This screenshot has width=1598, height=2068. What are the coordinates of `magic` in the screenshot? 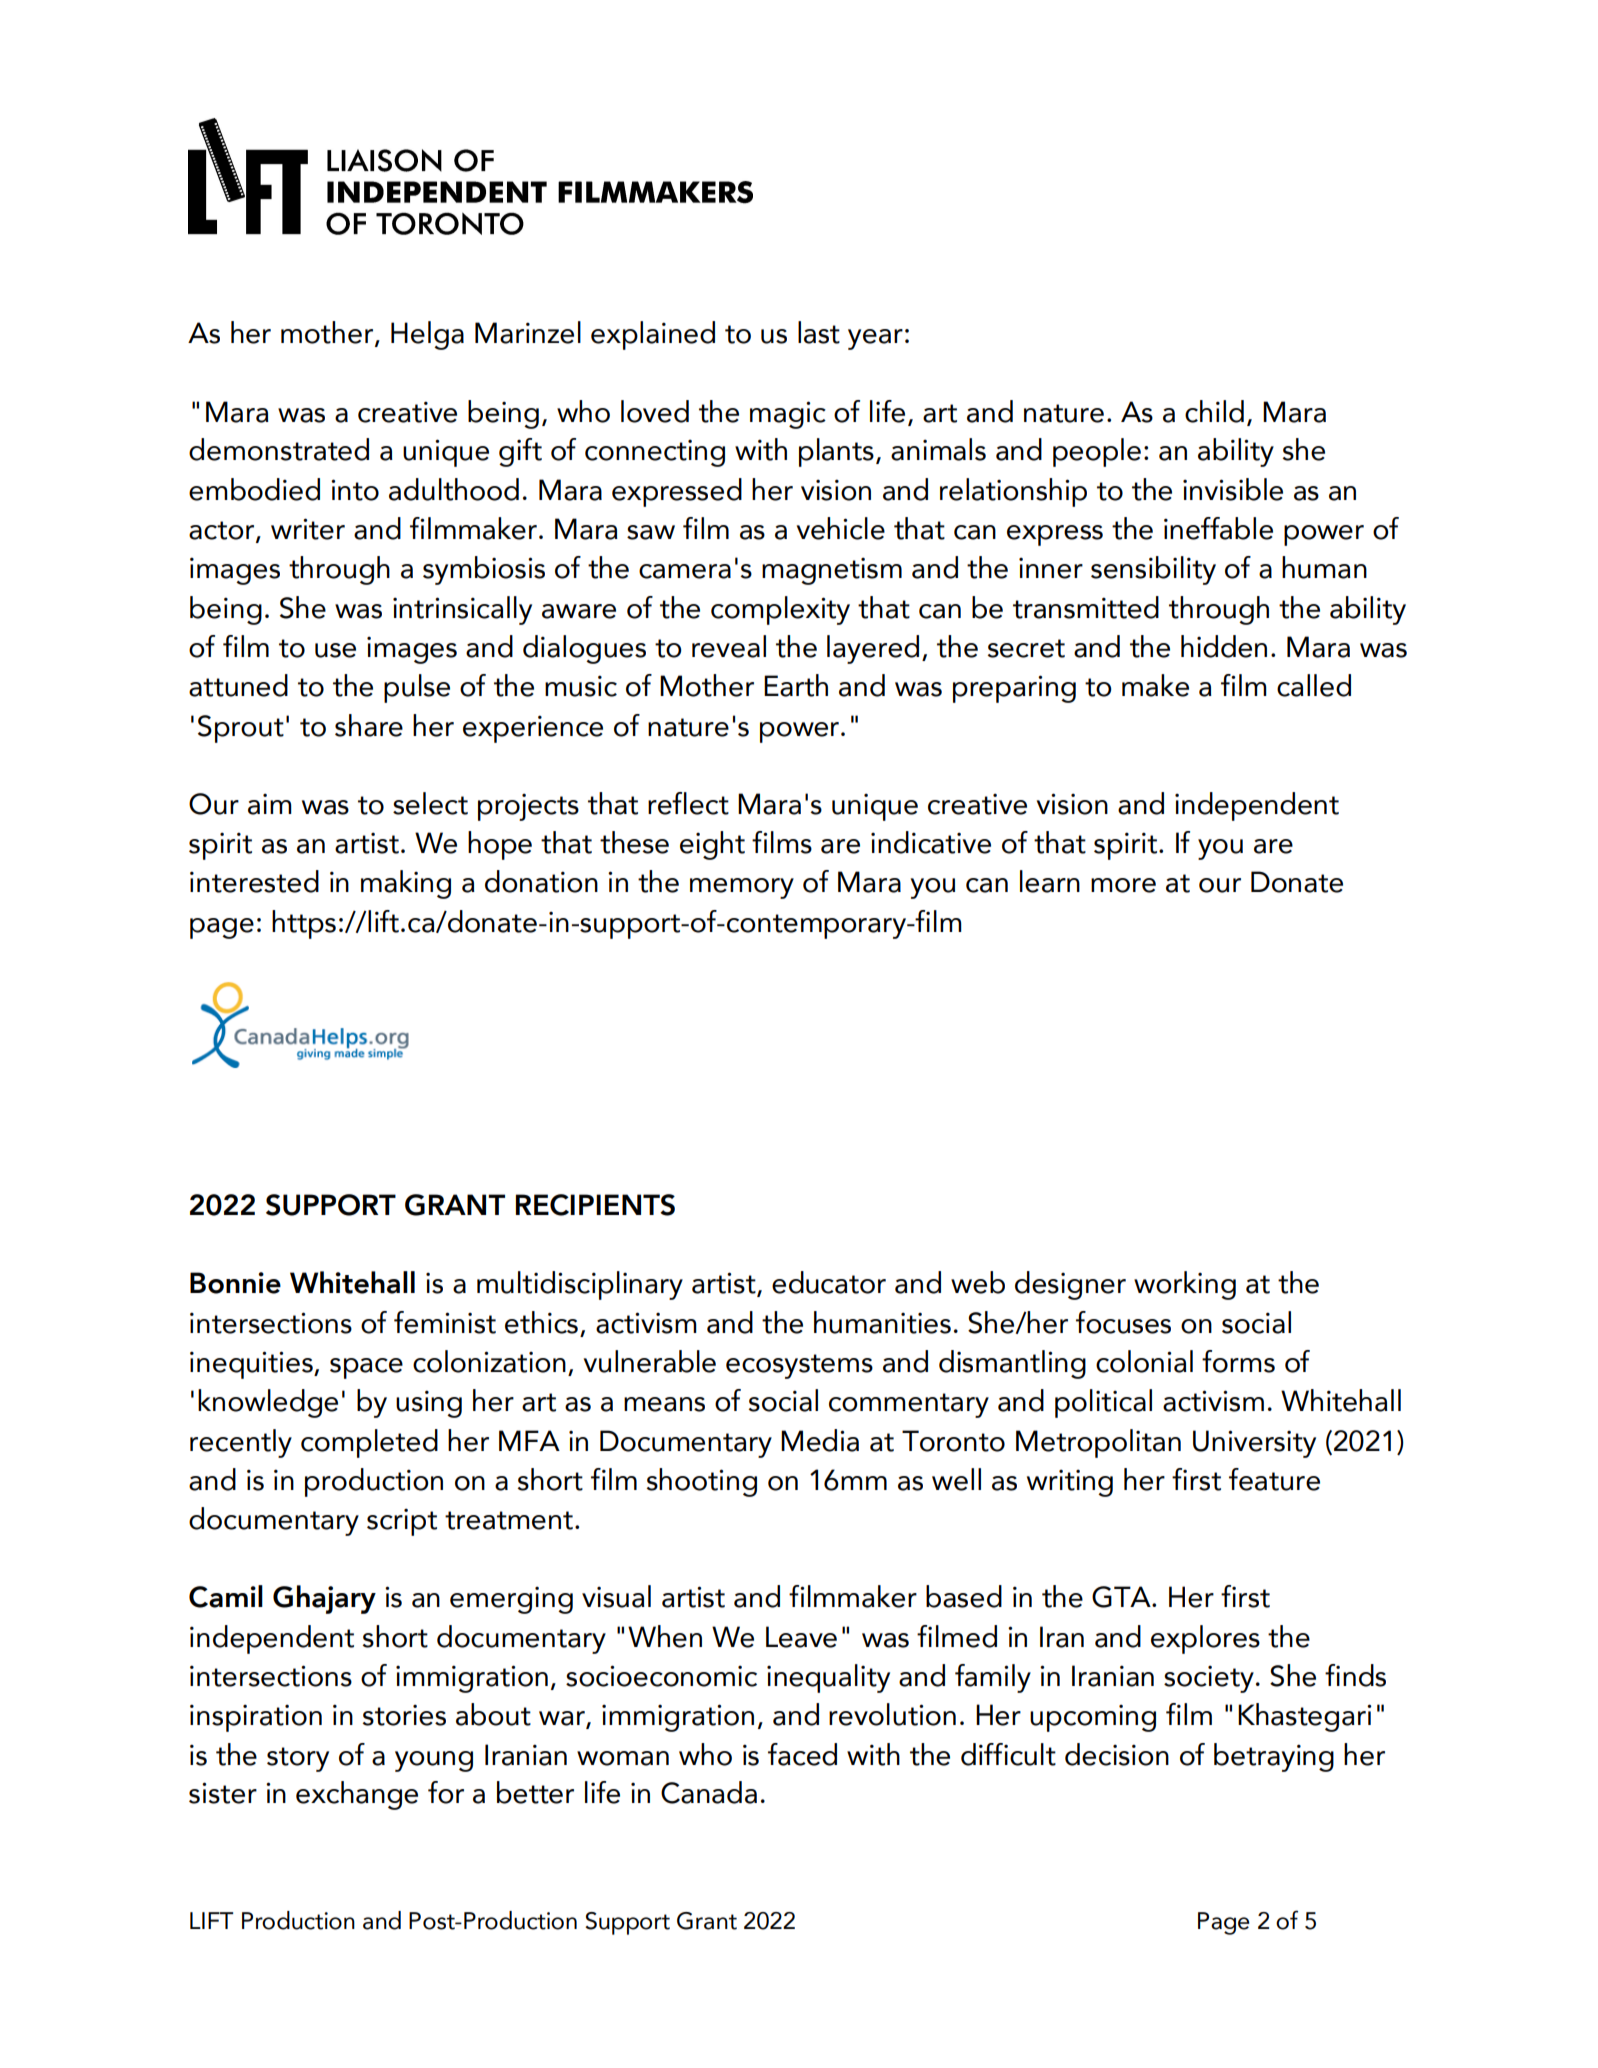 It's located at (788, 415).
